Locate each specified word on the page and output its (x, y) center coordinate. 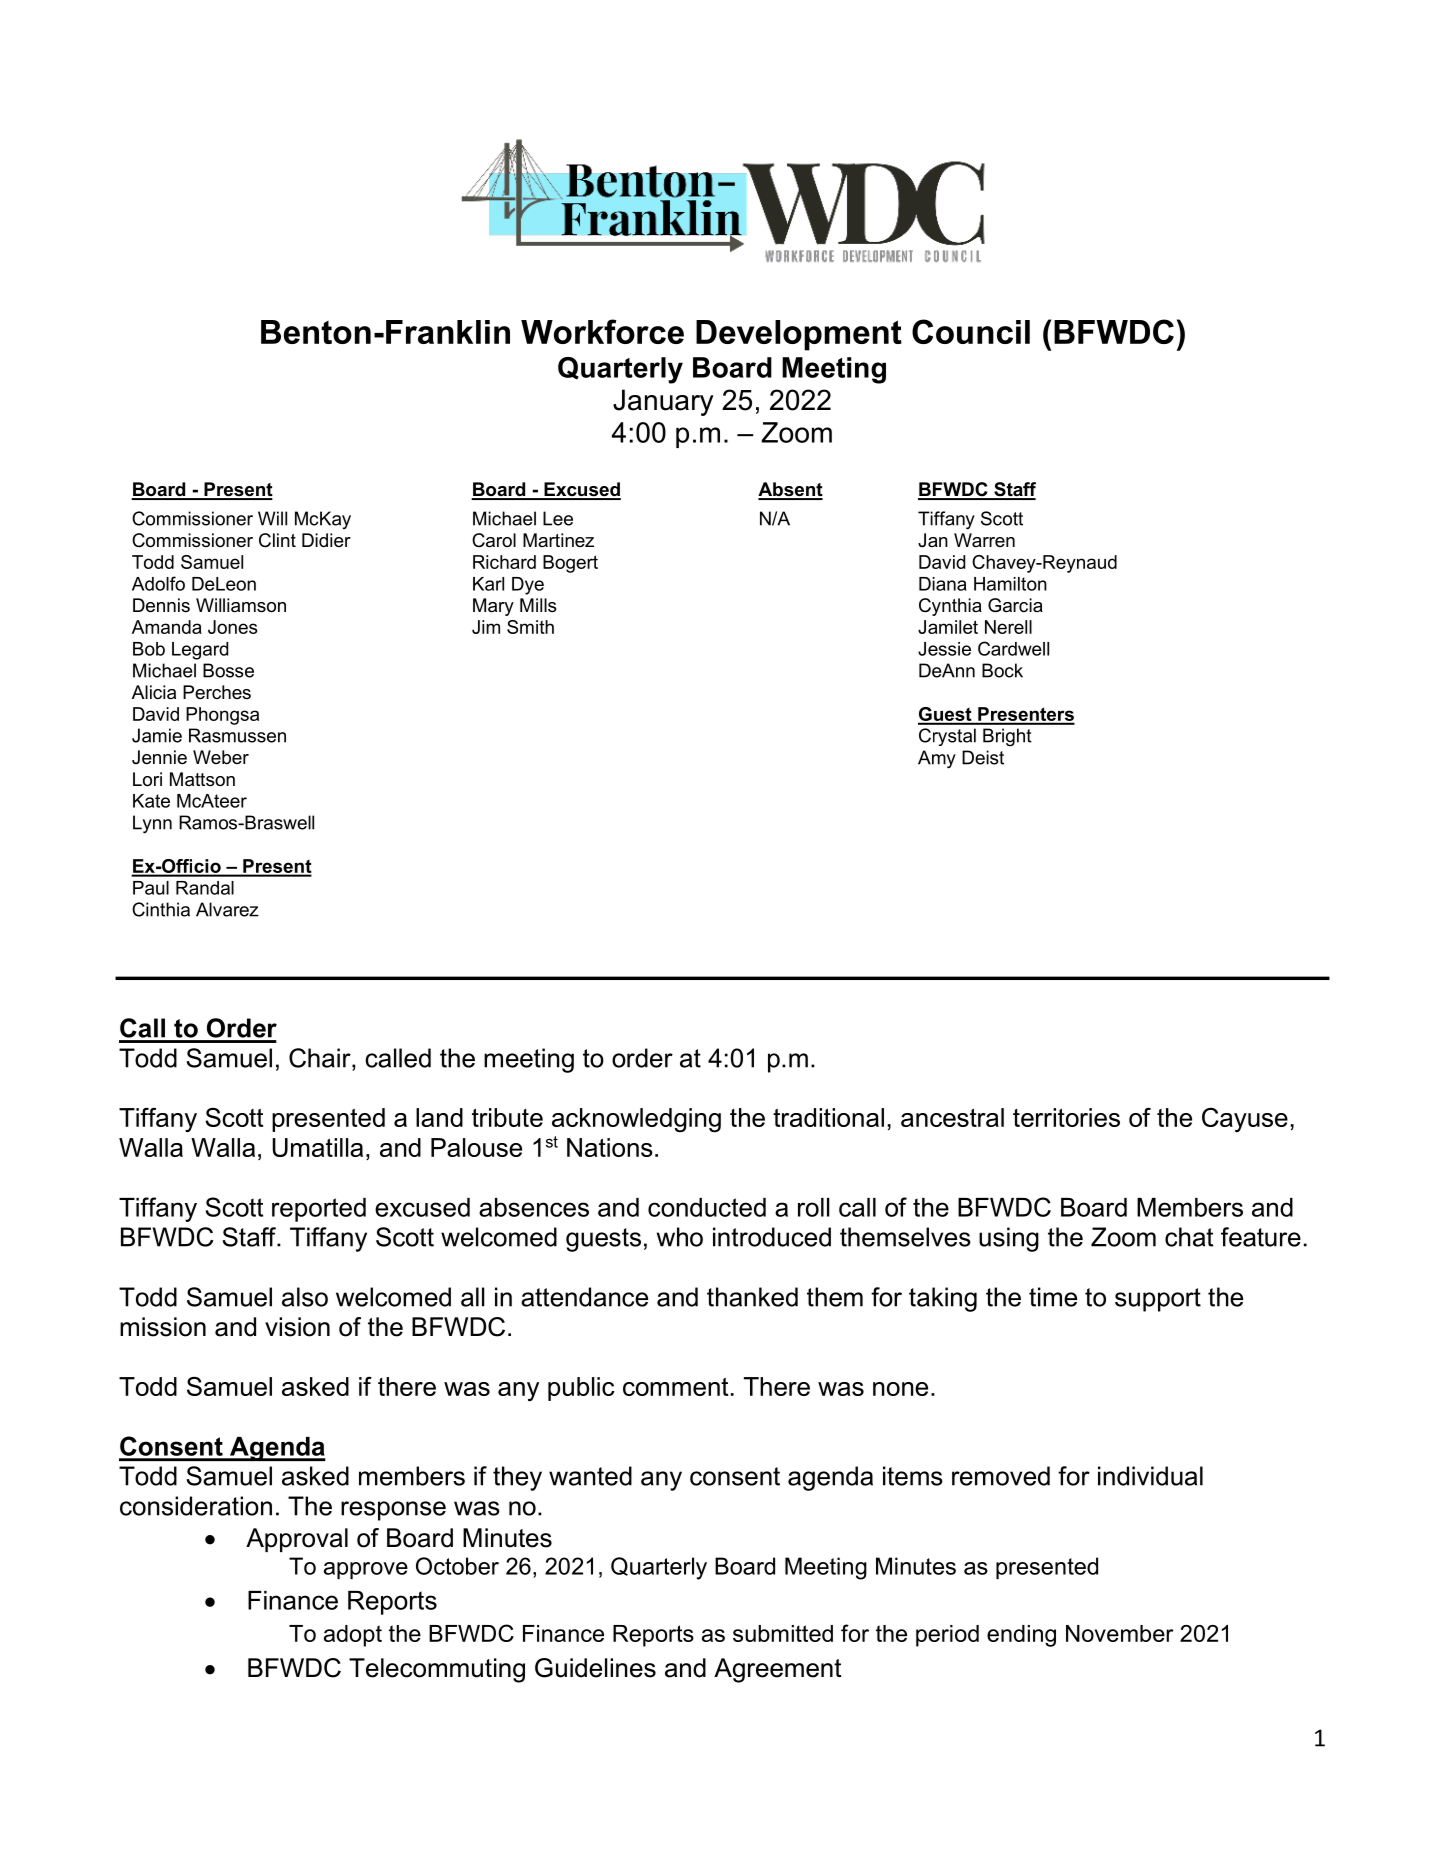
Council (971, 331)
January (663, 402)
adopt (353, 1636)
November (1120, 1633)
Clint (277, 540)
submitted (783, 1633)
